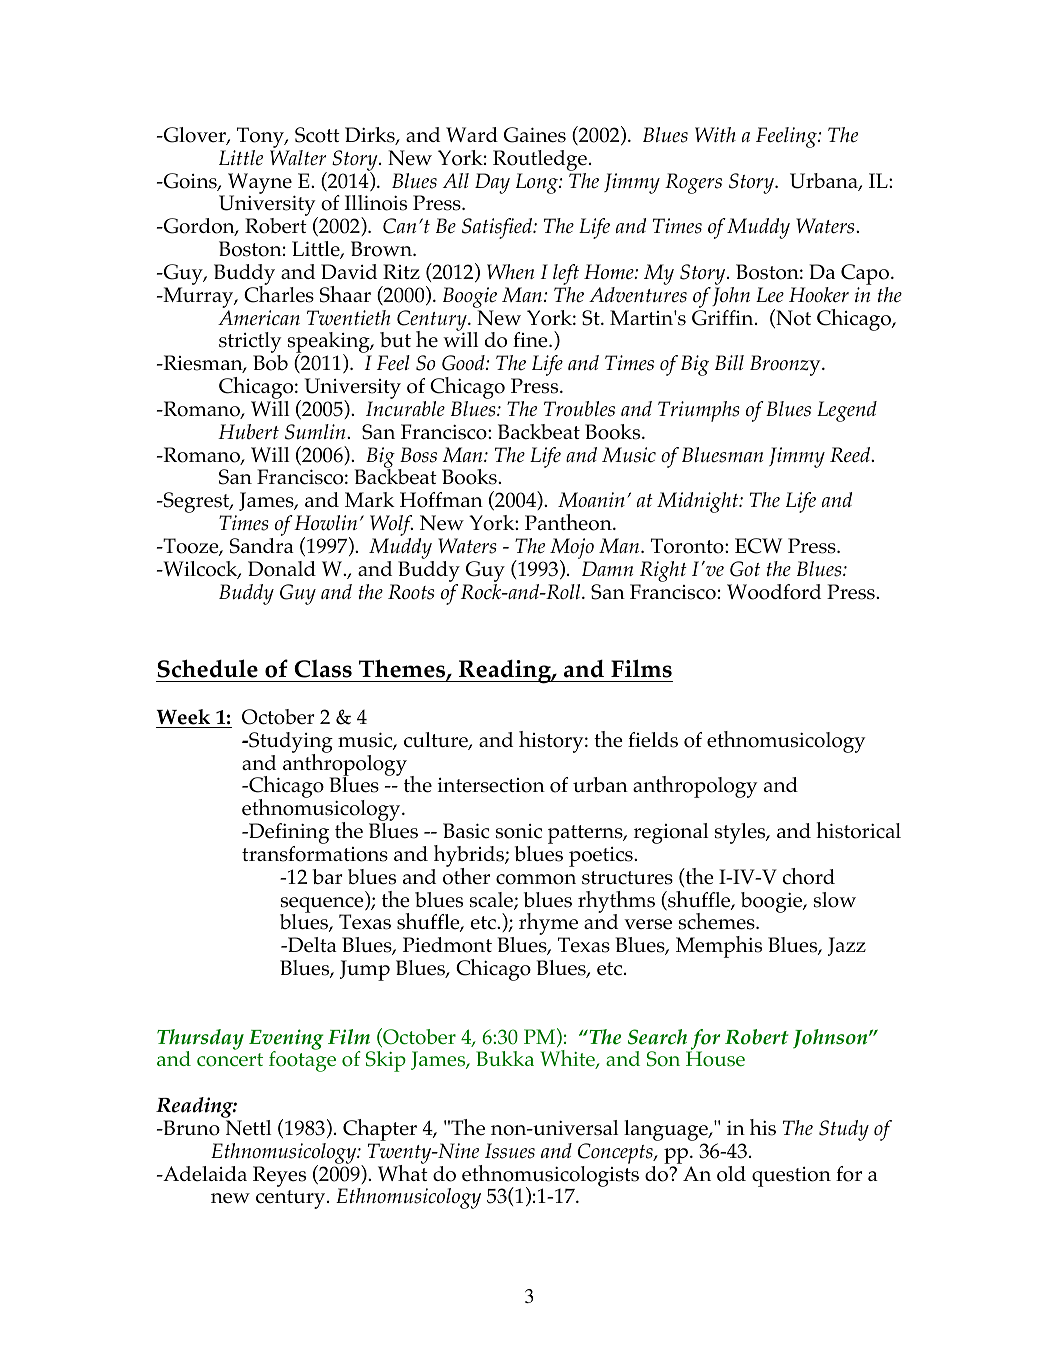 This screenshot has height=1370, width=1058. I want to click on Wayne, so click(260, 184).
